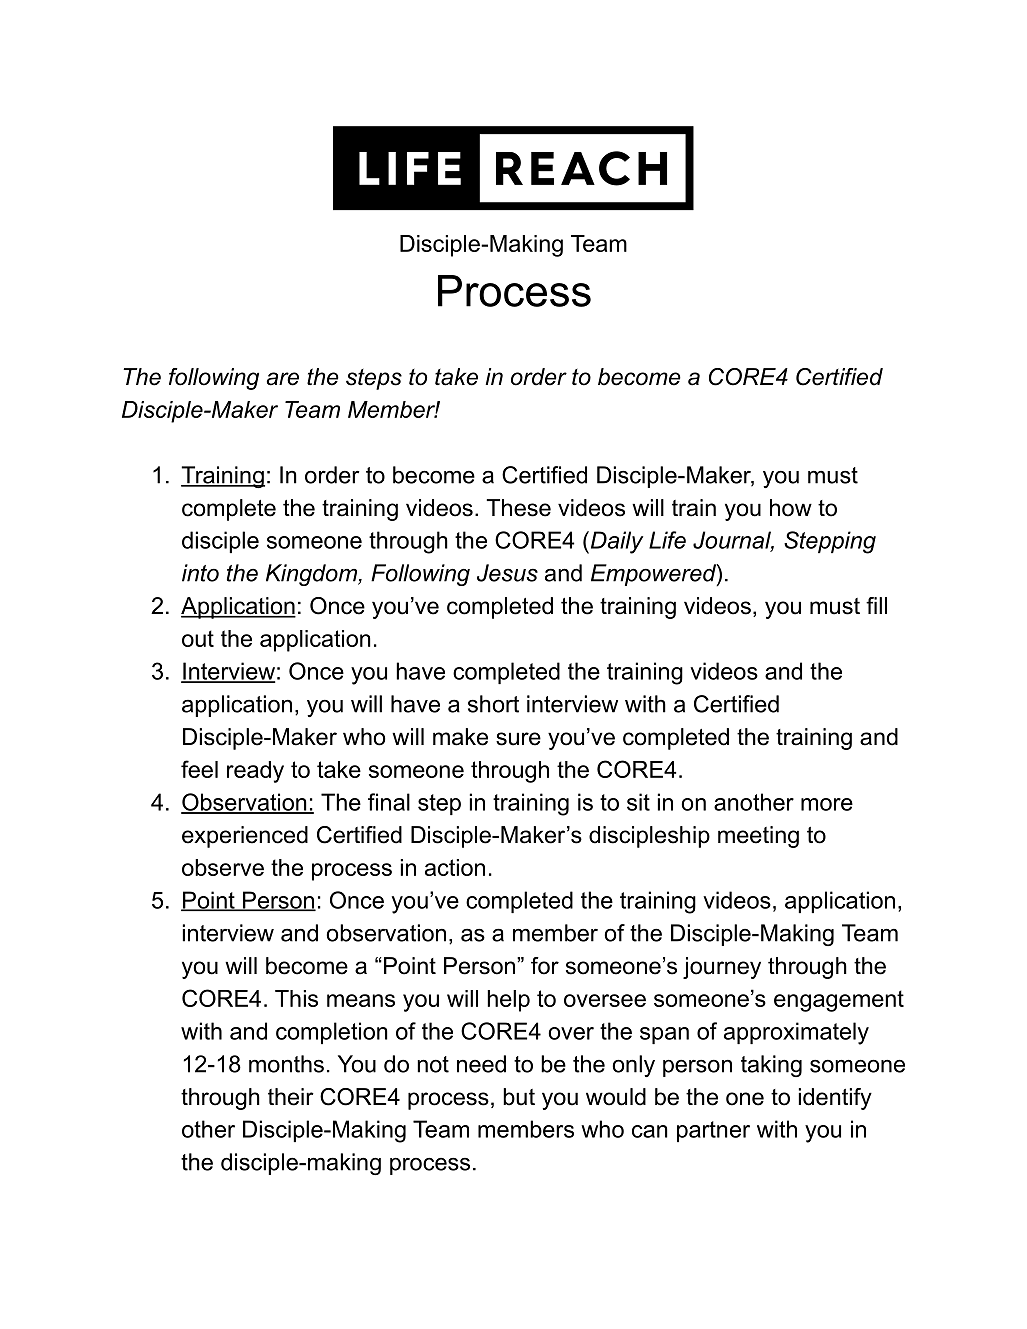 The width and height of the page is (1027, 1329). What do you see at coordinates (835, 1099) in the page?
I see `identify` at bounding box center [835, 1099].
